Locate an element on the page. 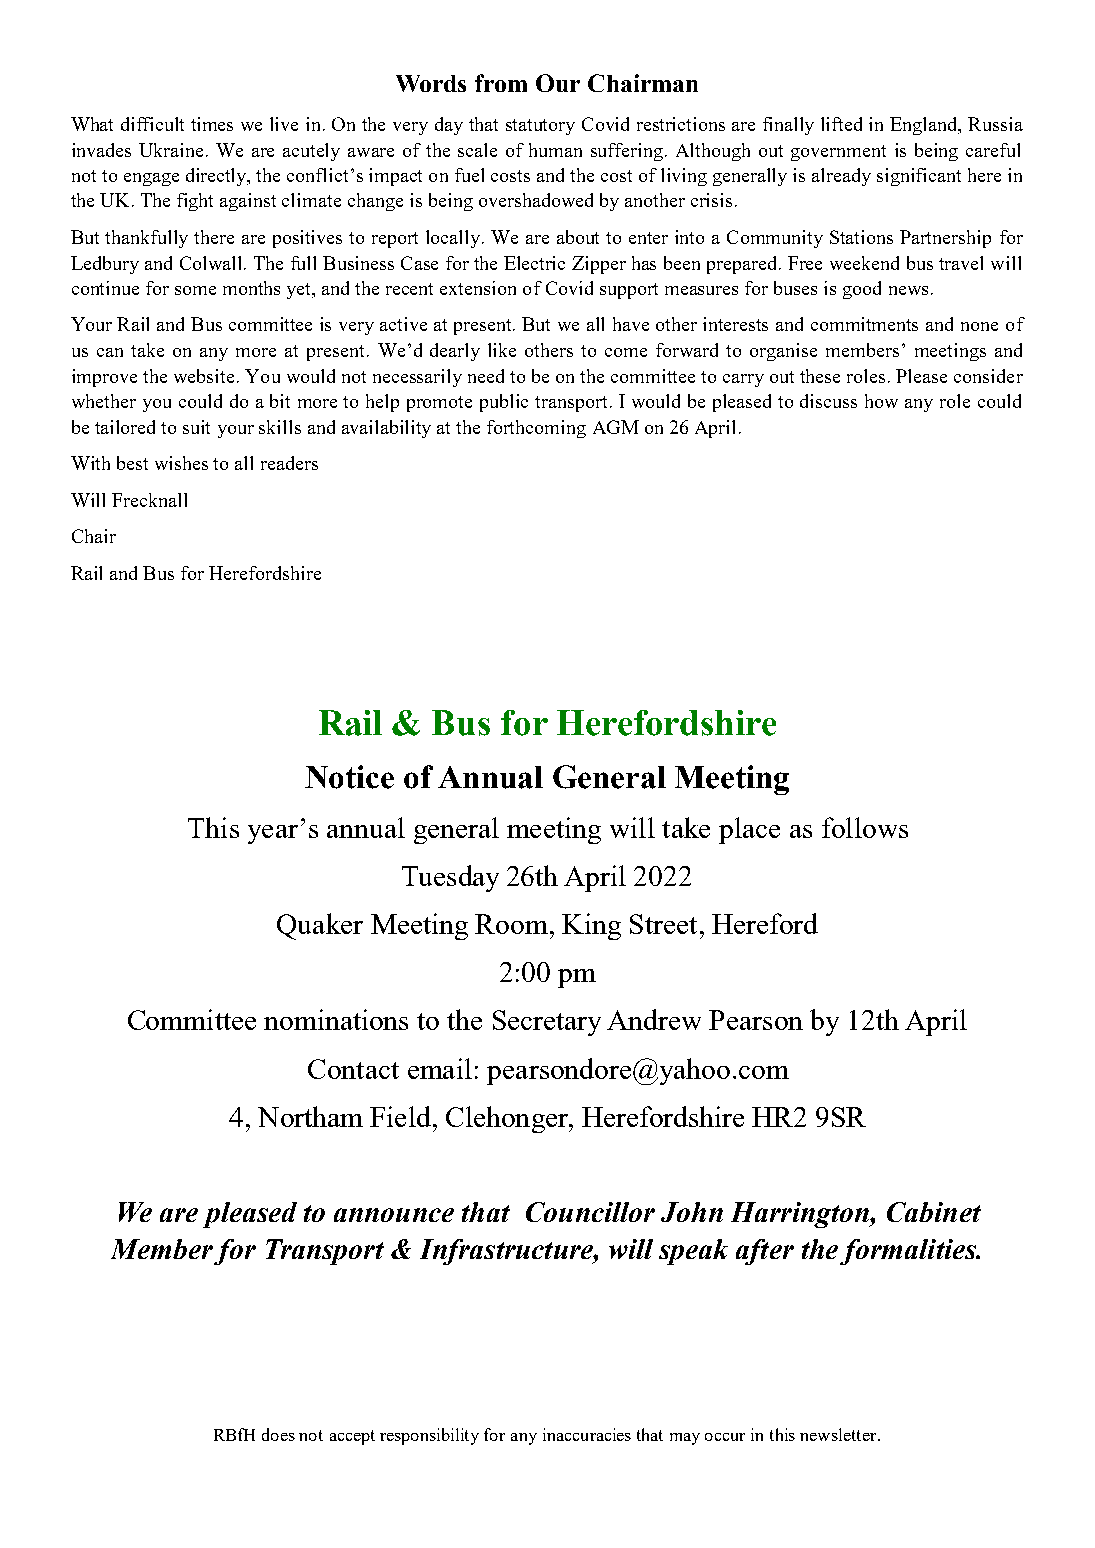 The width and height of the page is (1095, 1548). Northam is located at coordinates (310, 1116).
